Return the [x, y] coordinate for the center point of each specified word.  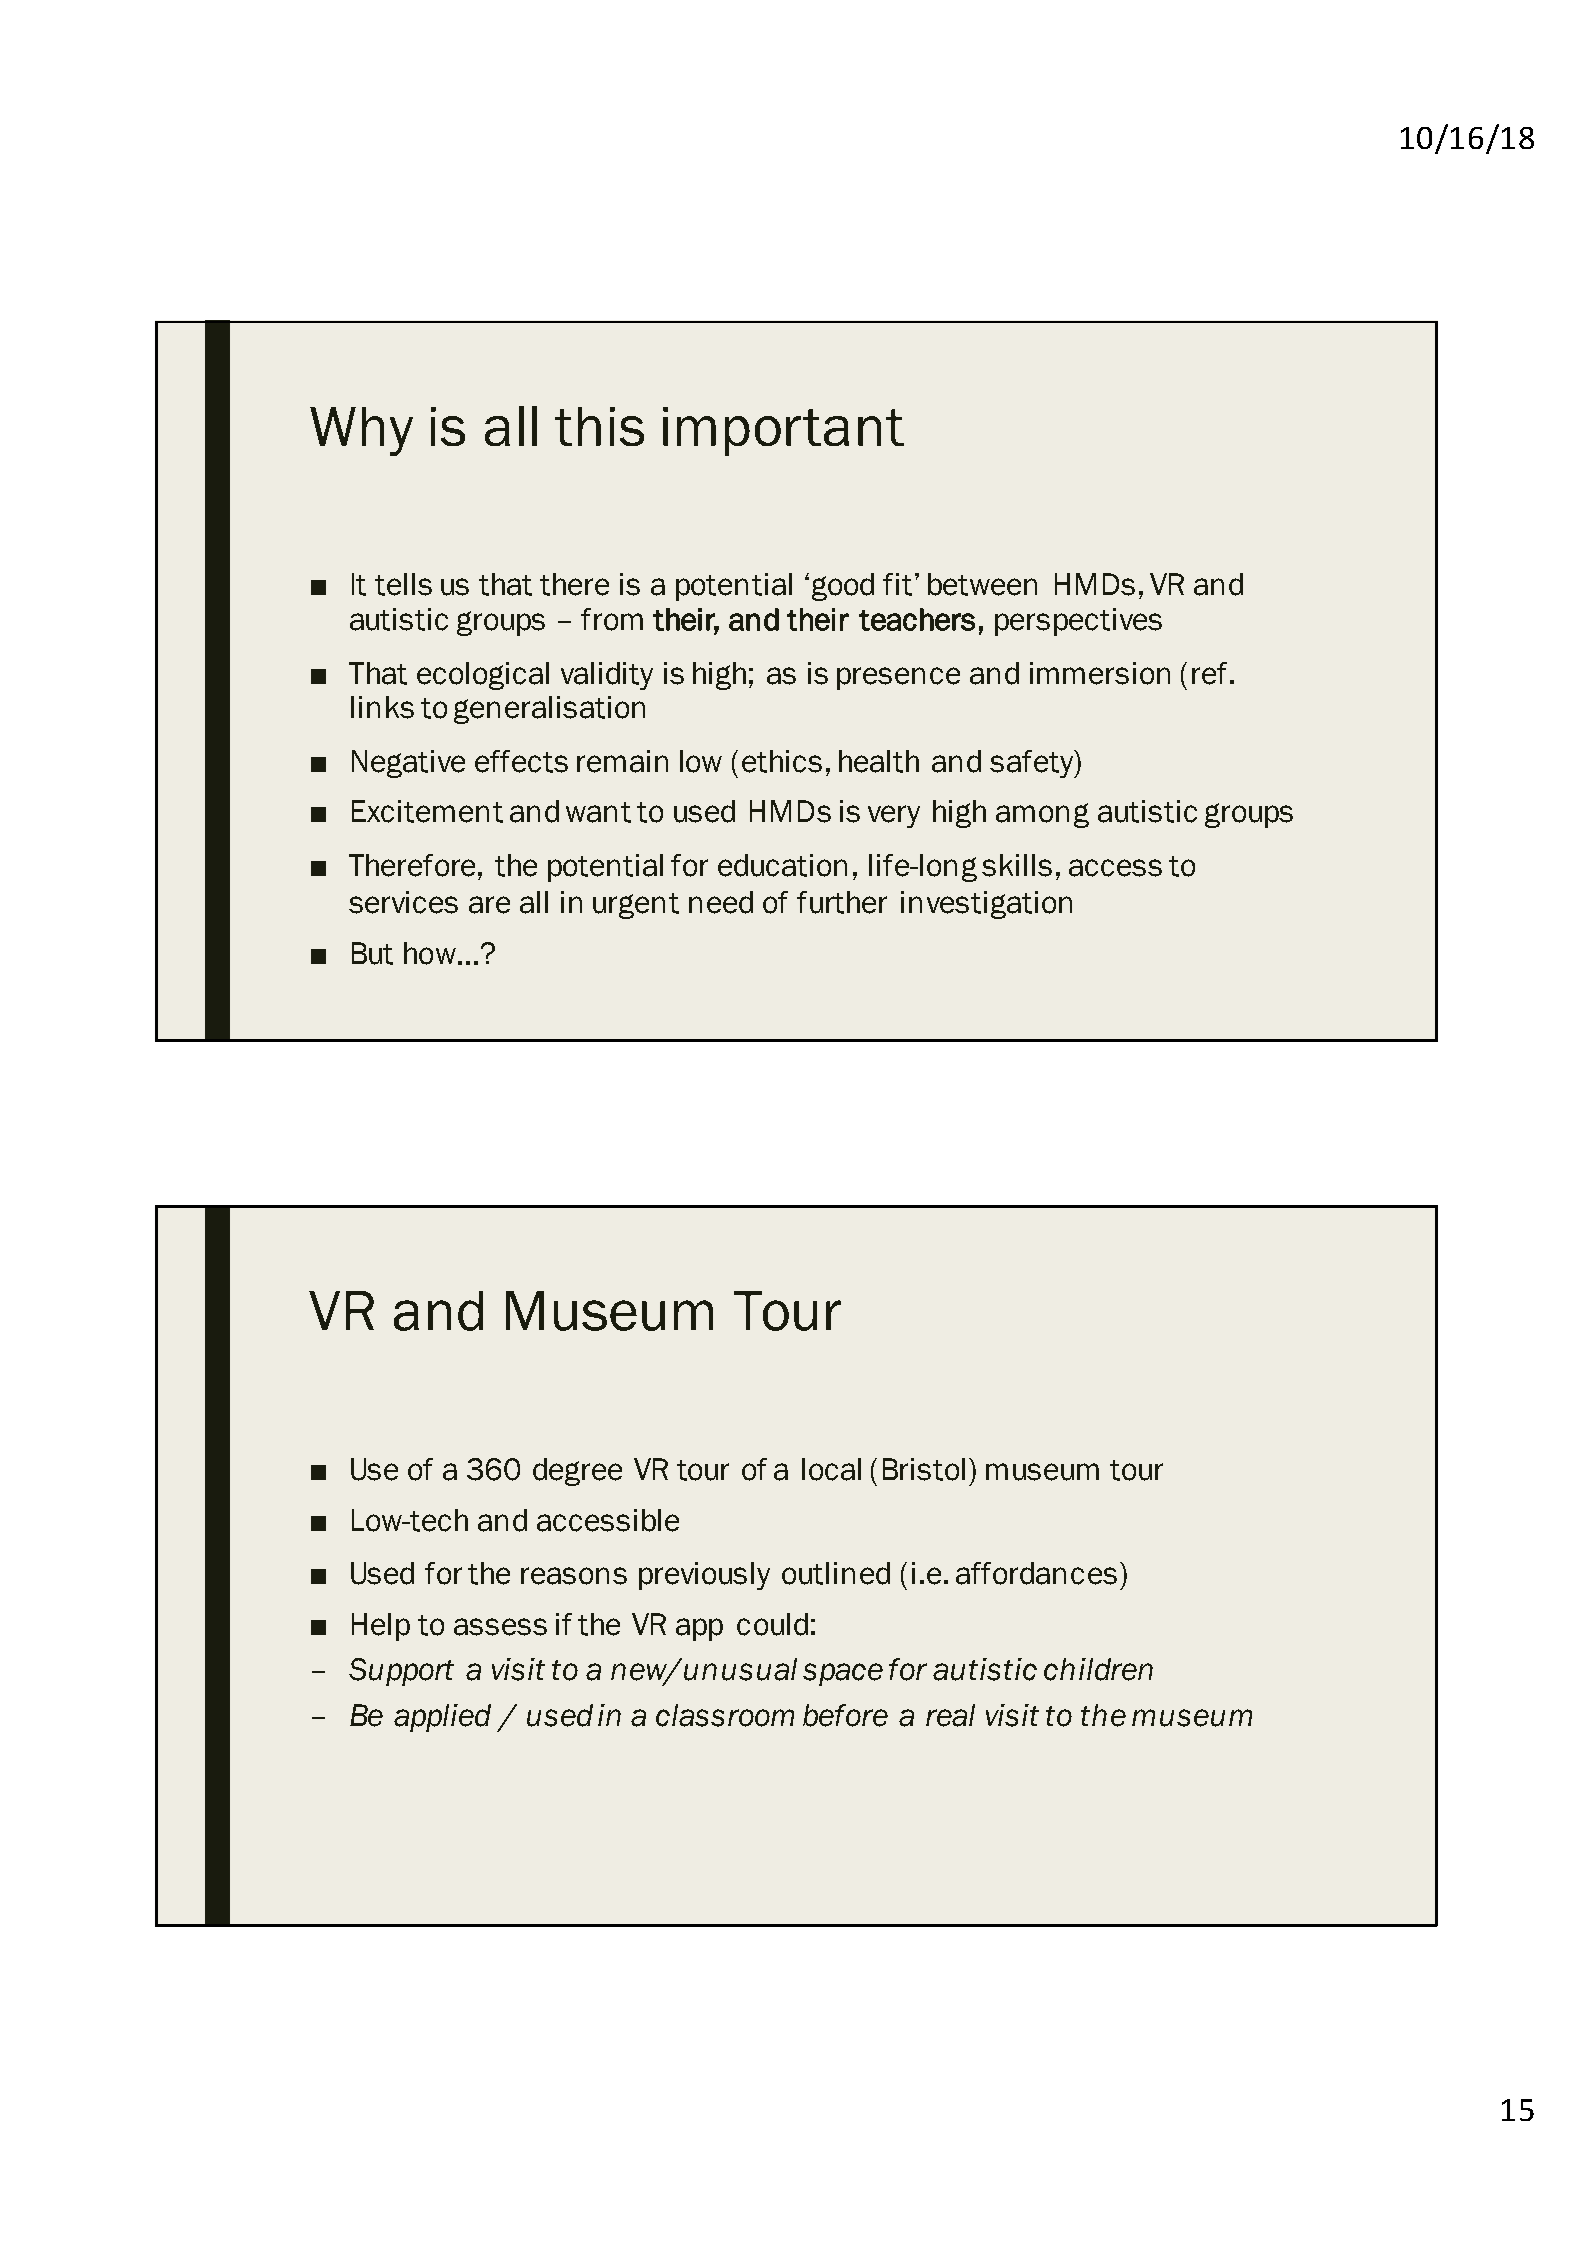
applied [442, 1718]
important [783, 431]
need [721, 902]
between [982, 584]
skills [1017, 865]
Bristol [924, 1469]
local [831, 1469]
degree [577, 1472]
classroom [725, 1715]
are [489, 905]
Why [361, 431]
